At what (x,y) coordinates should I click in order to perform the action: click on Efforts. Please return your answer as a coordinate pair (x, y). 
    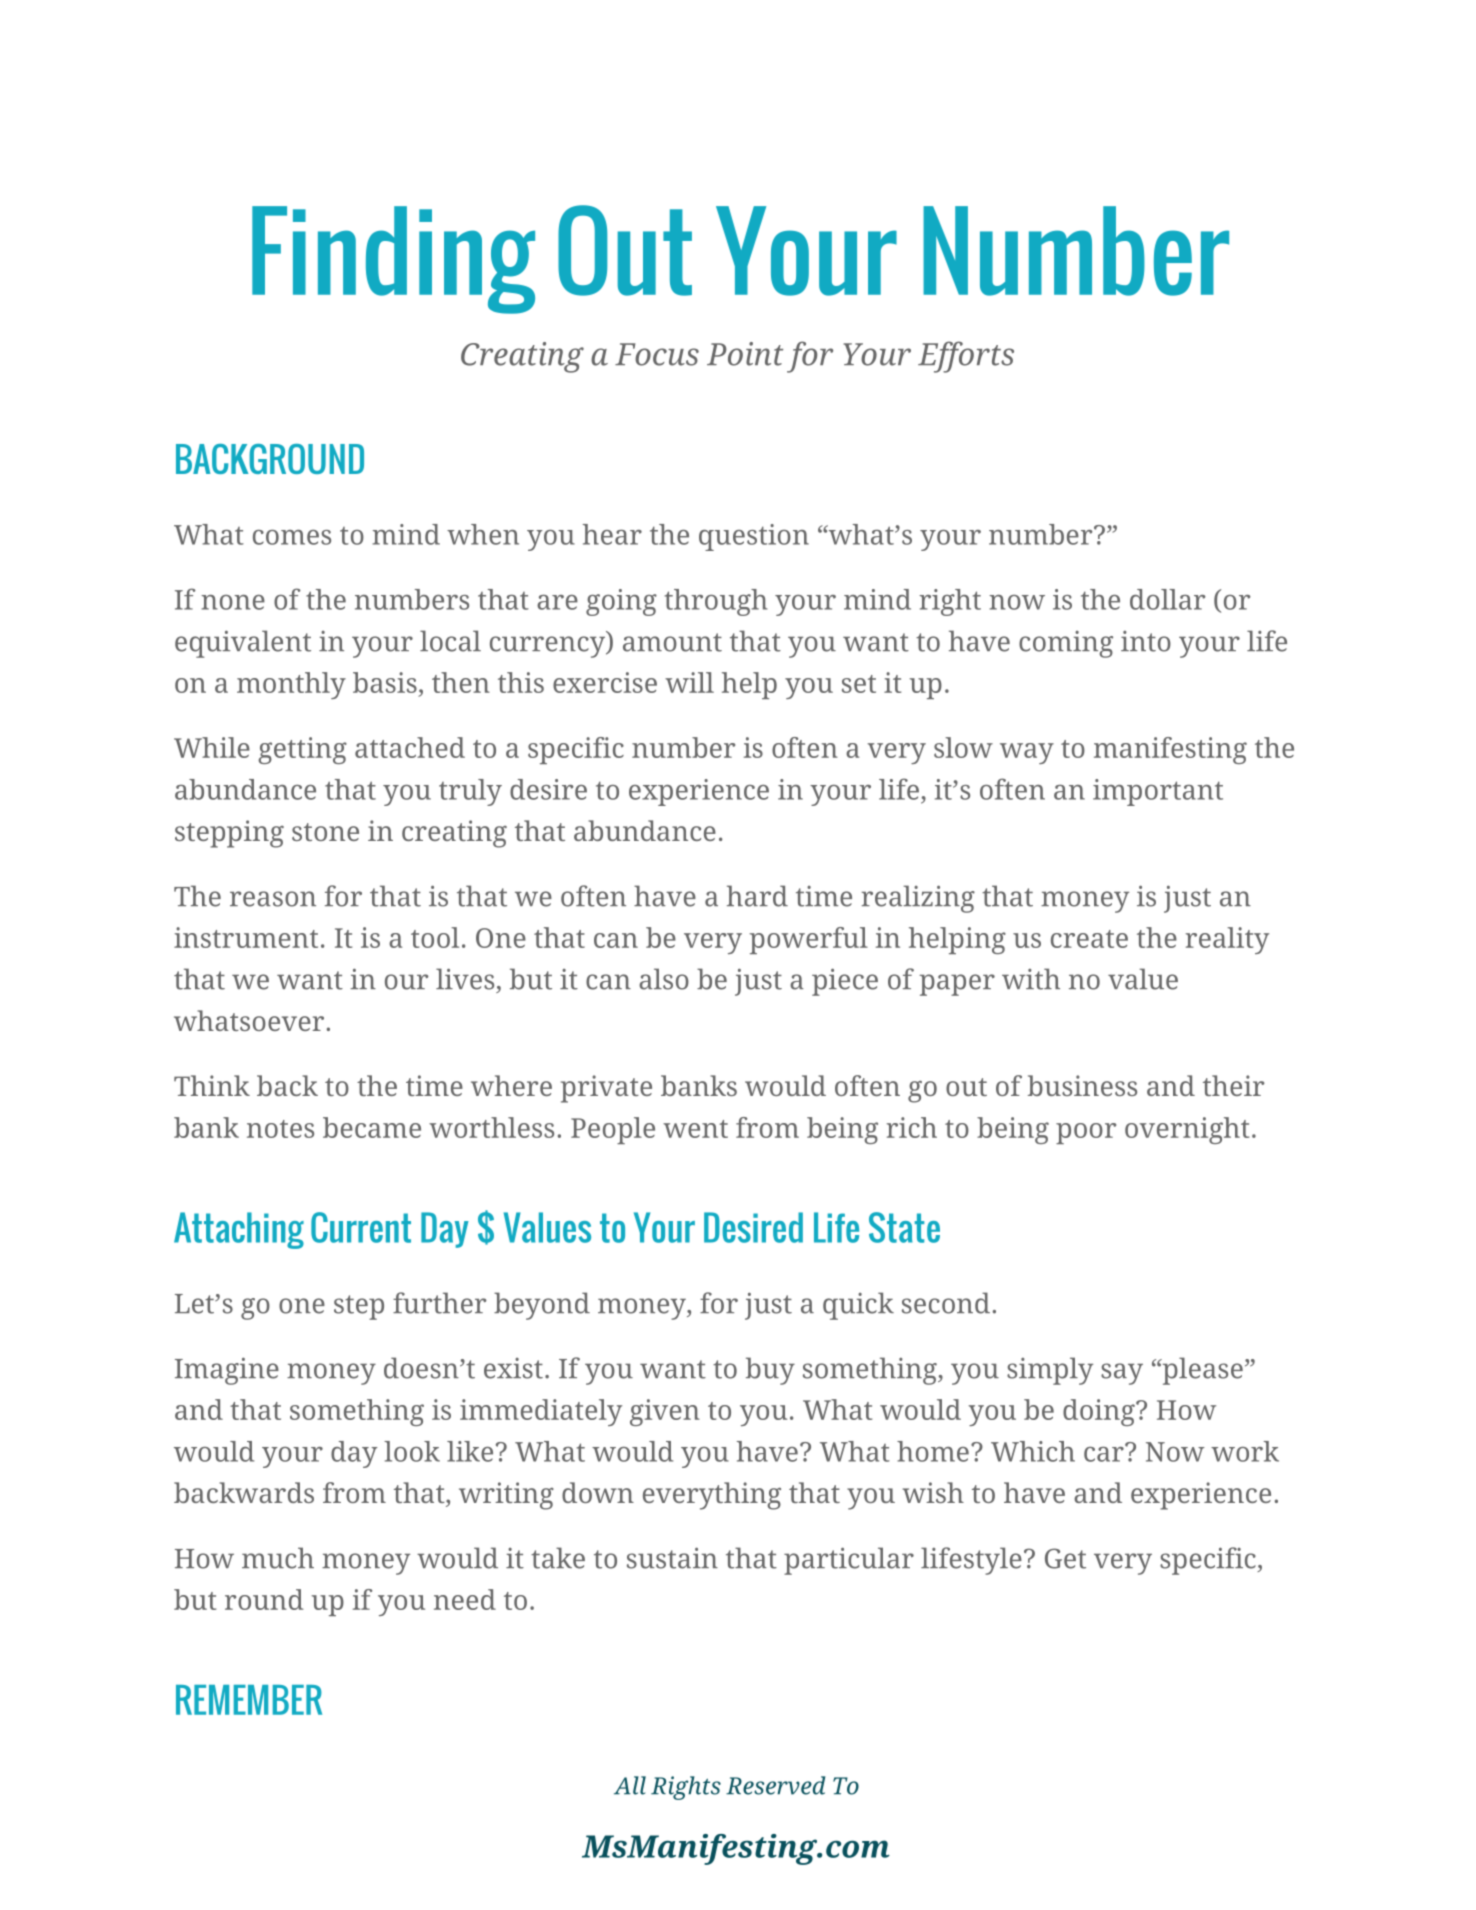
    Looking at the image, I should click on (966, 357).
